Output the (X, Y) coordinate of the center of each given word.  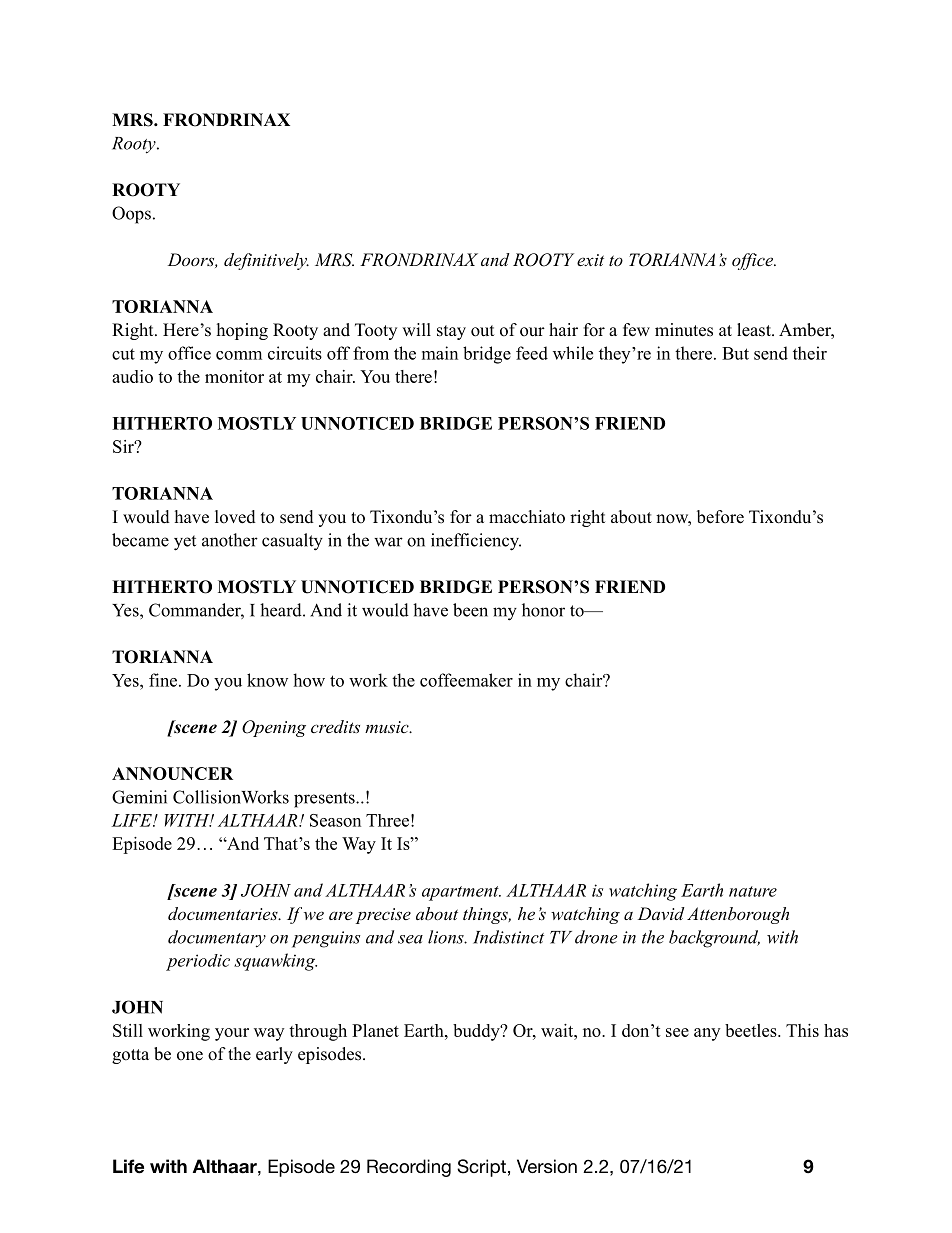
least (755, 330)
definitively (266, 261)
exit (590, 260)
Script (481, 1168)
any (707, 1034)
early (274, 1055)
